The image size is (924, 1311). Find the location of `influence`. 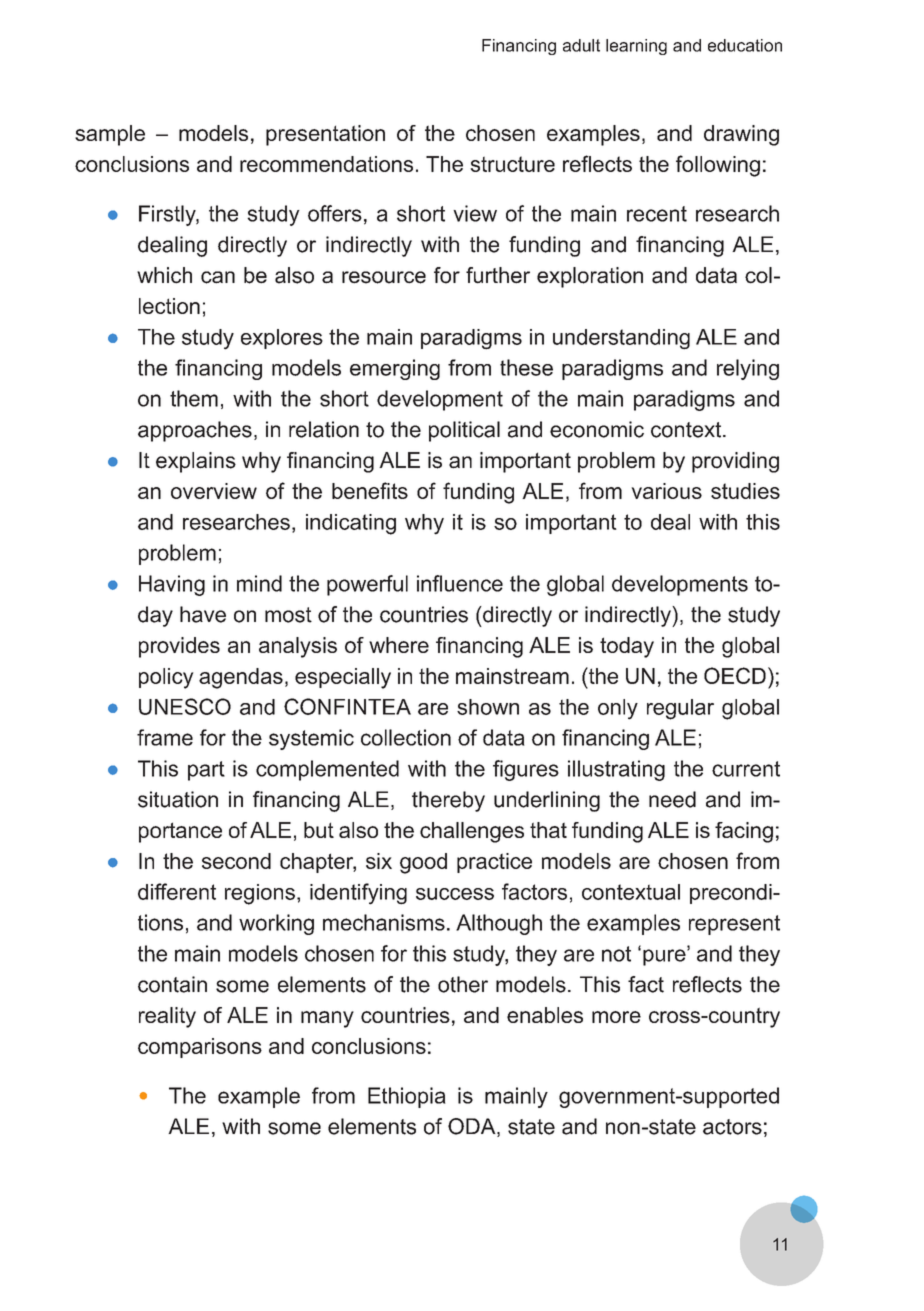

influence is located at coordinates (460, 583).
